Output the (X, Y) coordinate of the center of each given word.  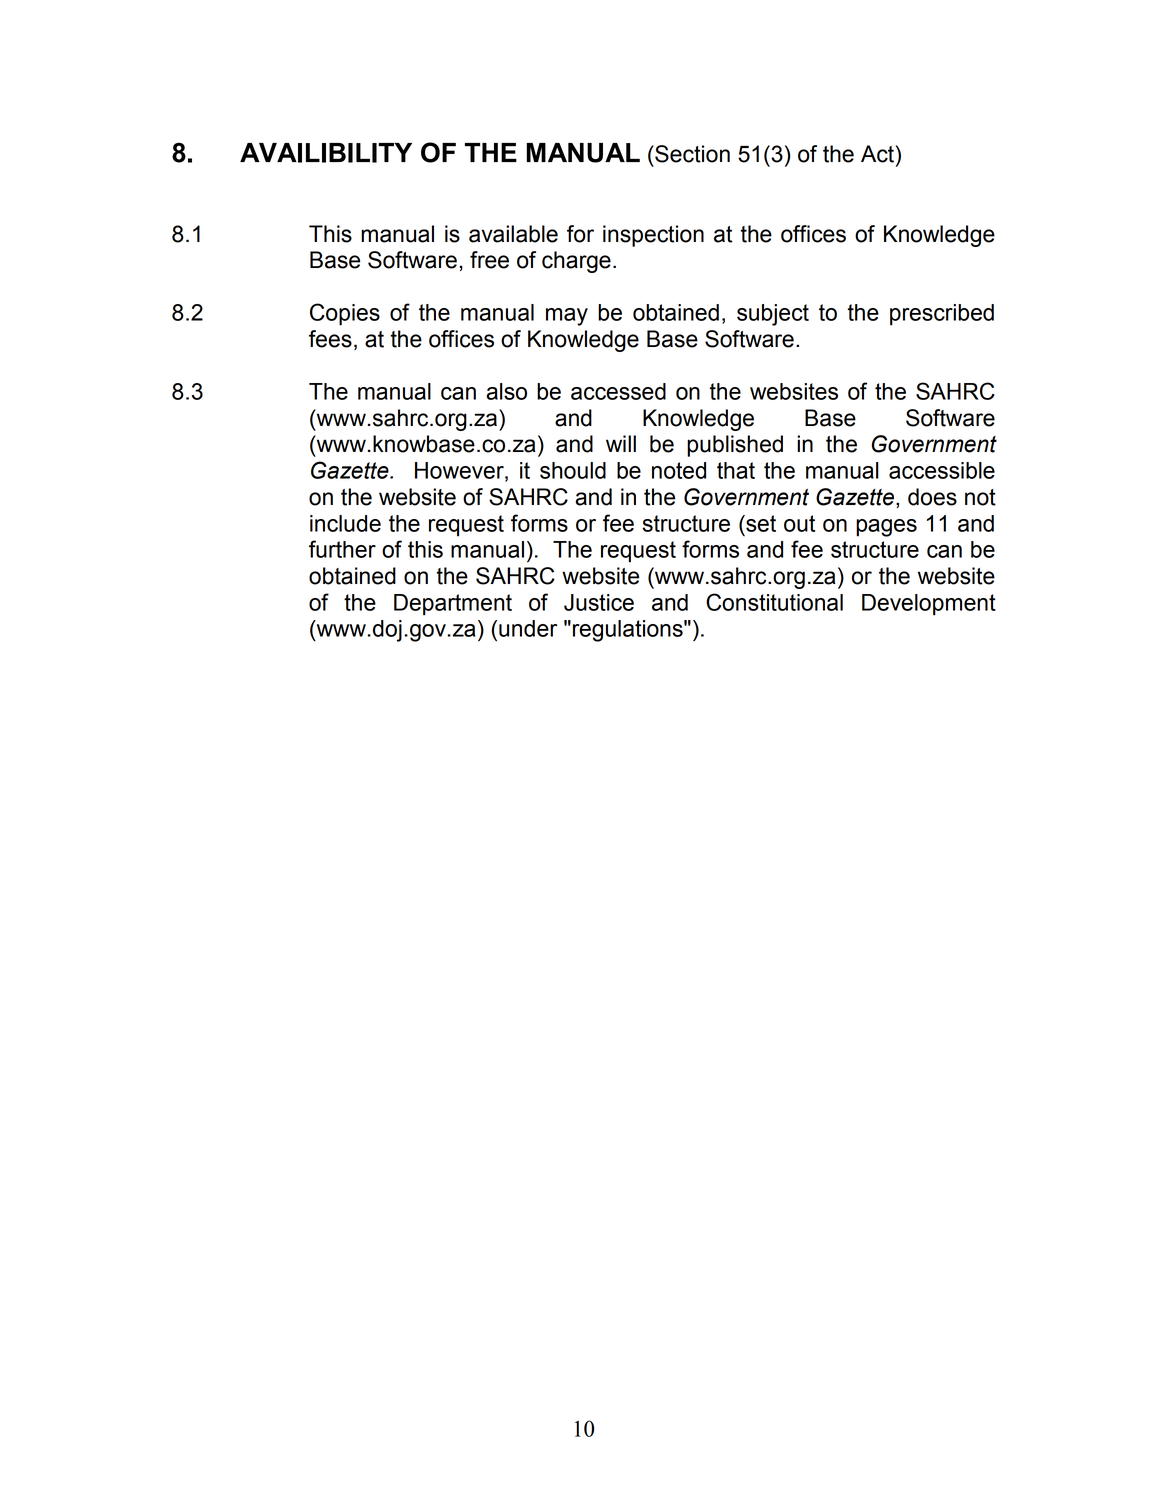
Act (877, 154)
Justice (599, 602)
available (513, 234)
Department (453, 605)
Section (691, 154)
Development (929, 605)
